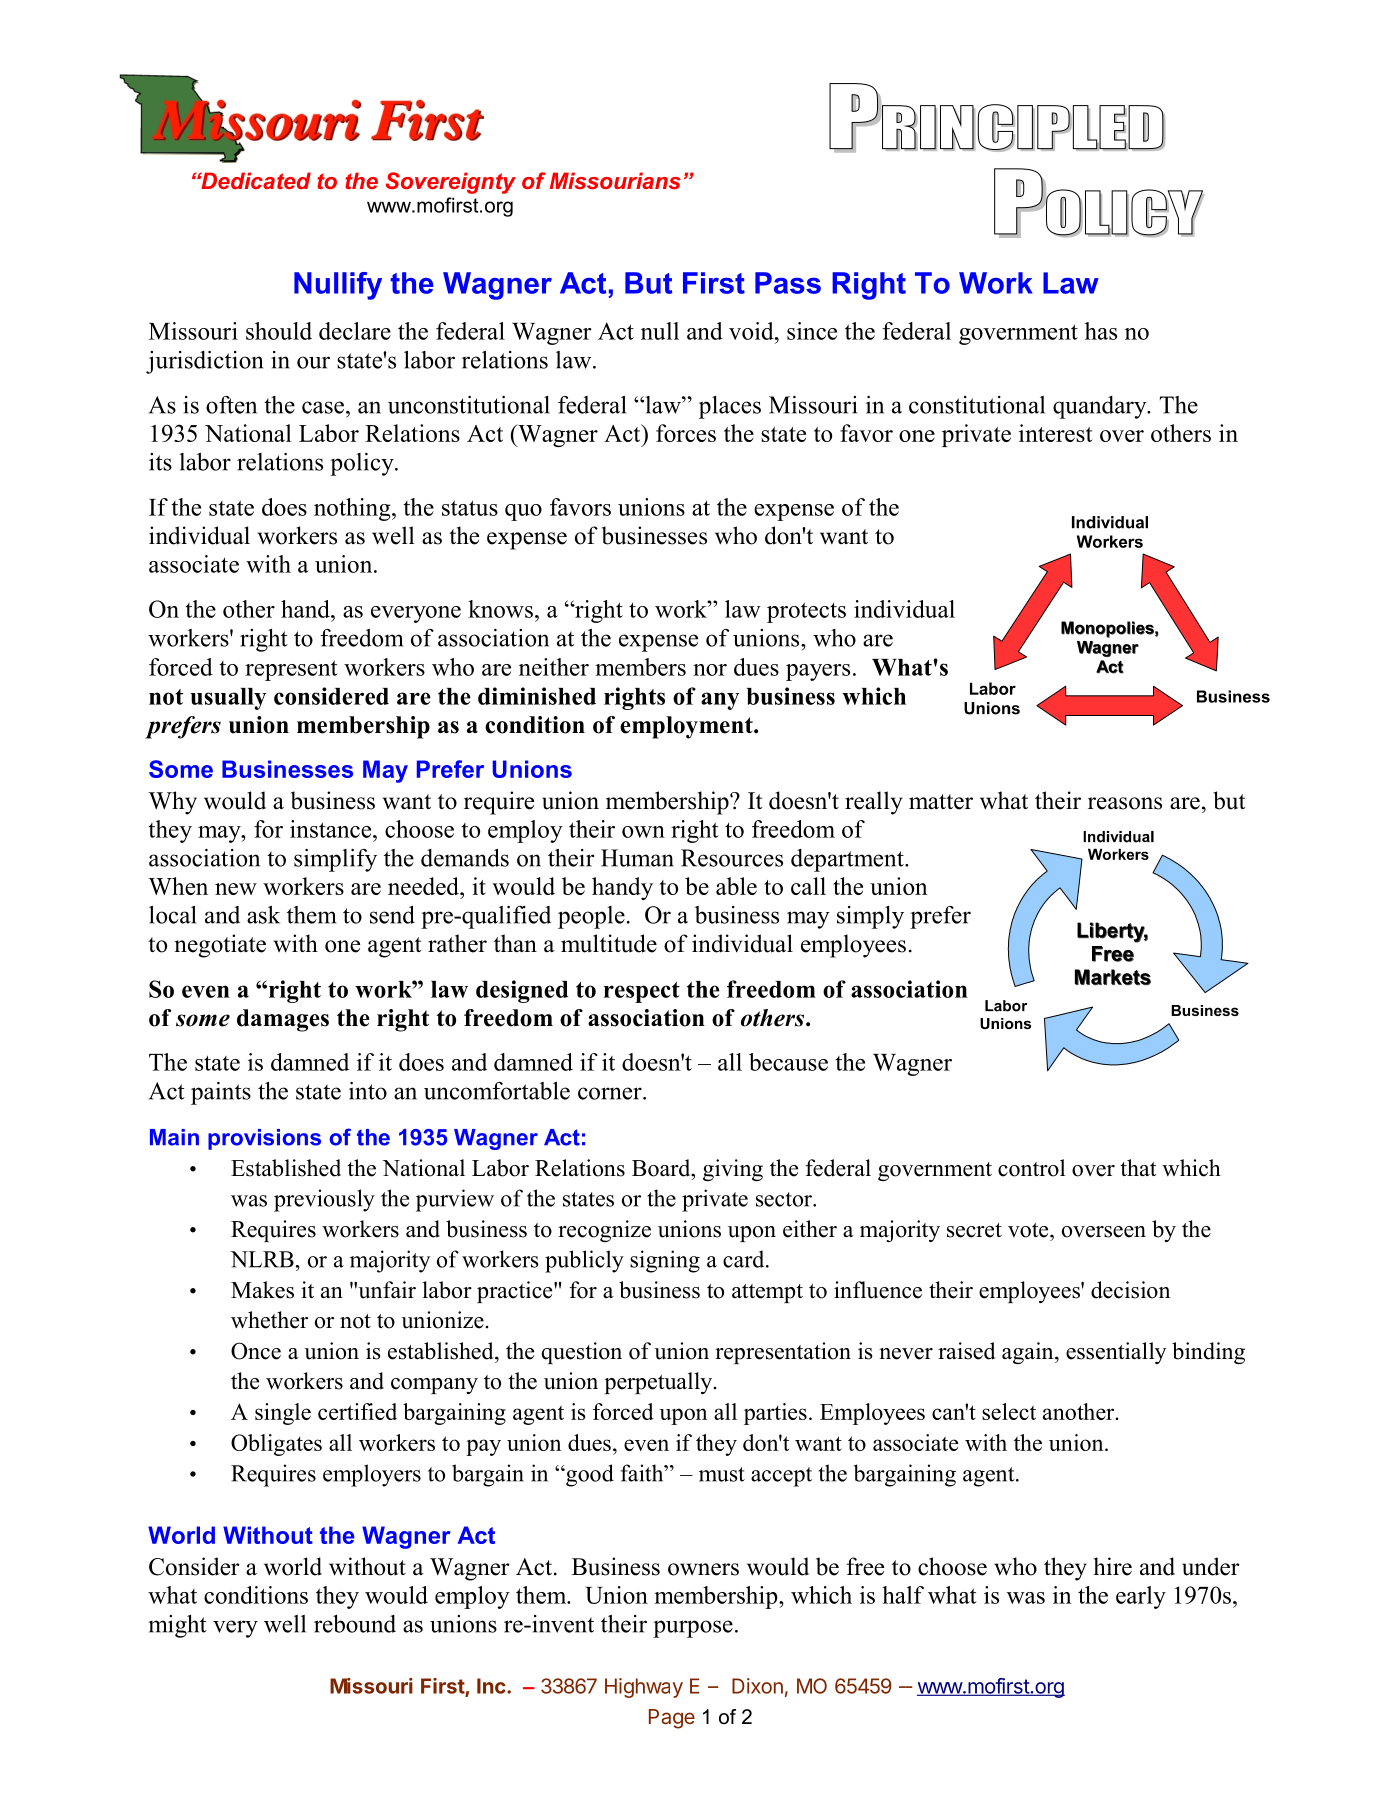 The image size is (1399, 1811). What do you see at coordinates (355, 1624) in the screenshot?
I see `rebound` at bounding box center [355, 1624].
